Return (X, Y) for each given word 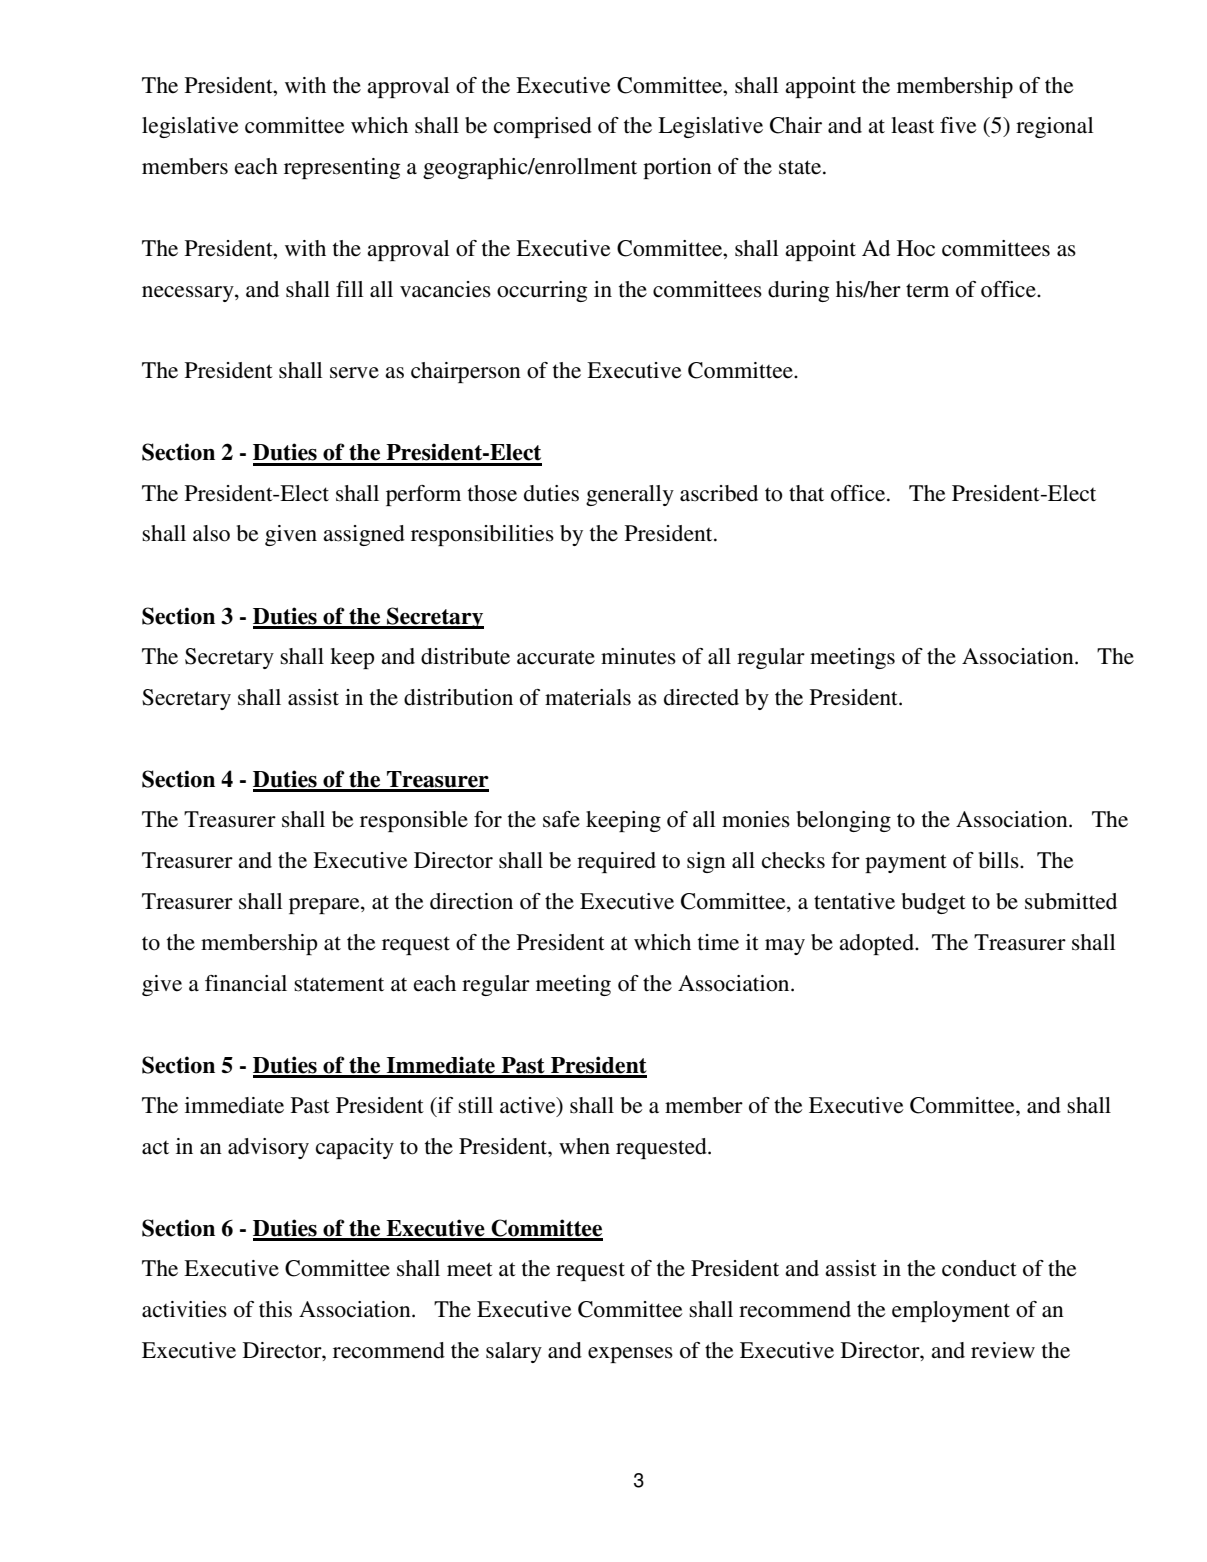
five (958, 125)
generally (630, 495)
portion (677, 168)
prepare (325, 906)
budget (934, 903)
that (806, 493)
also (211, 533)
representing (342, 168)
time (718, 942)
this (275, 1309)
